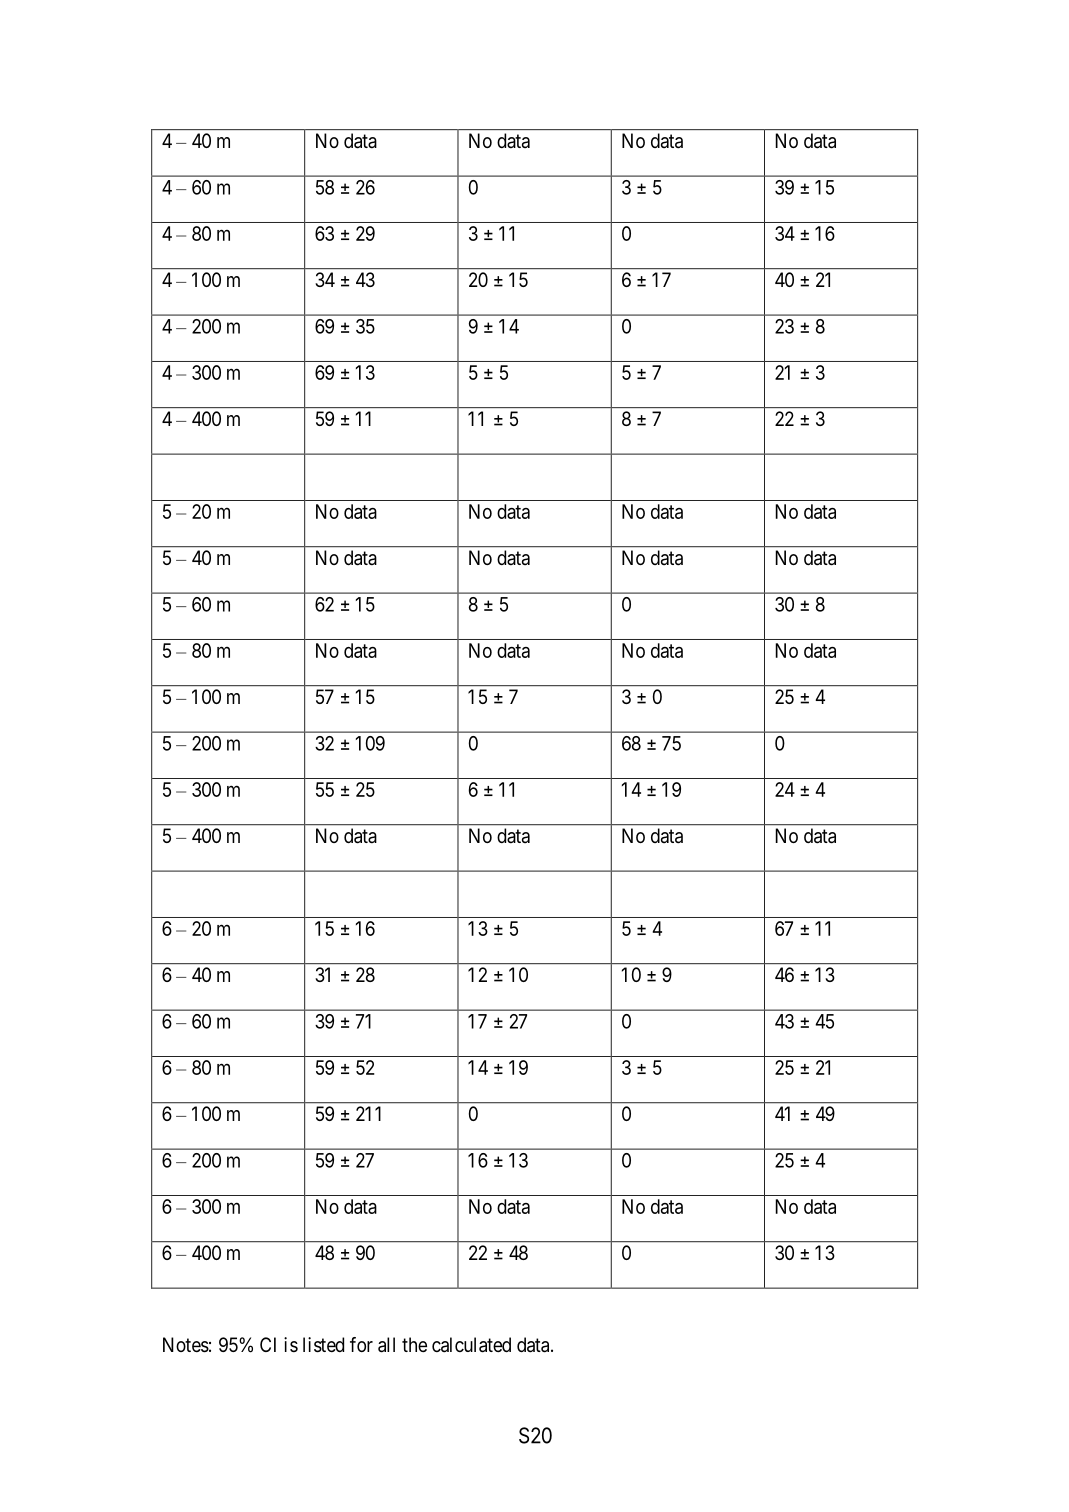 Image resolution: width=1069 pixels, height=1512 pixels. I want to click on calculated, so click(471, 1345).
